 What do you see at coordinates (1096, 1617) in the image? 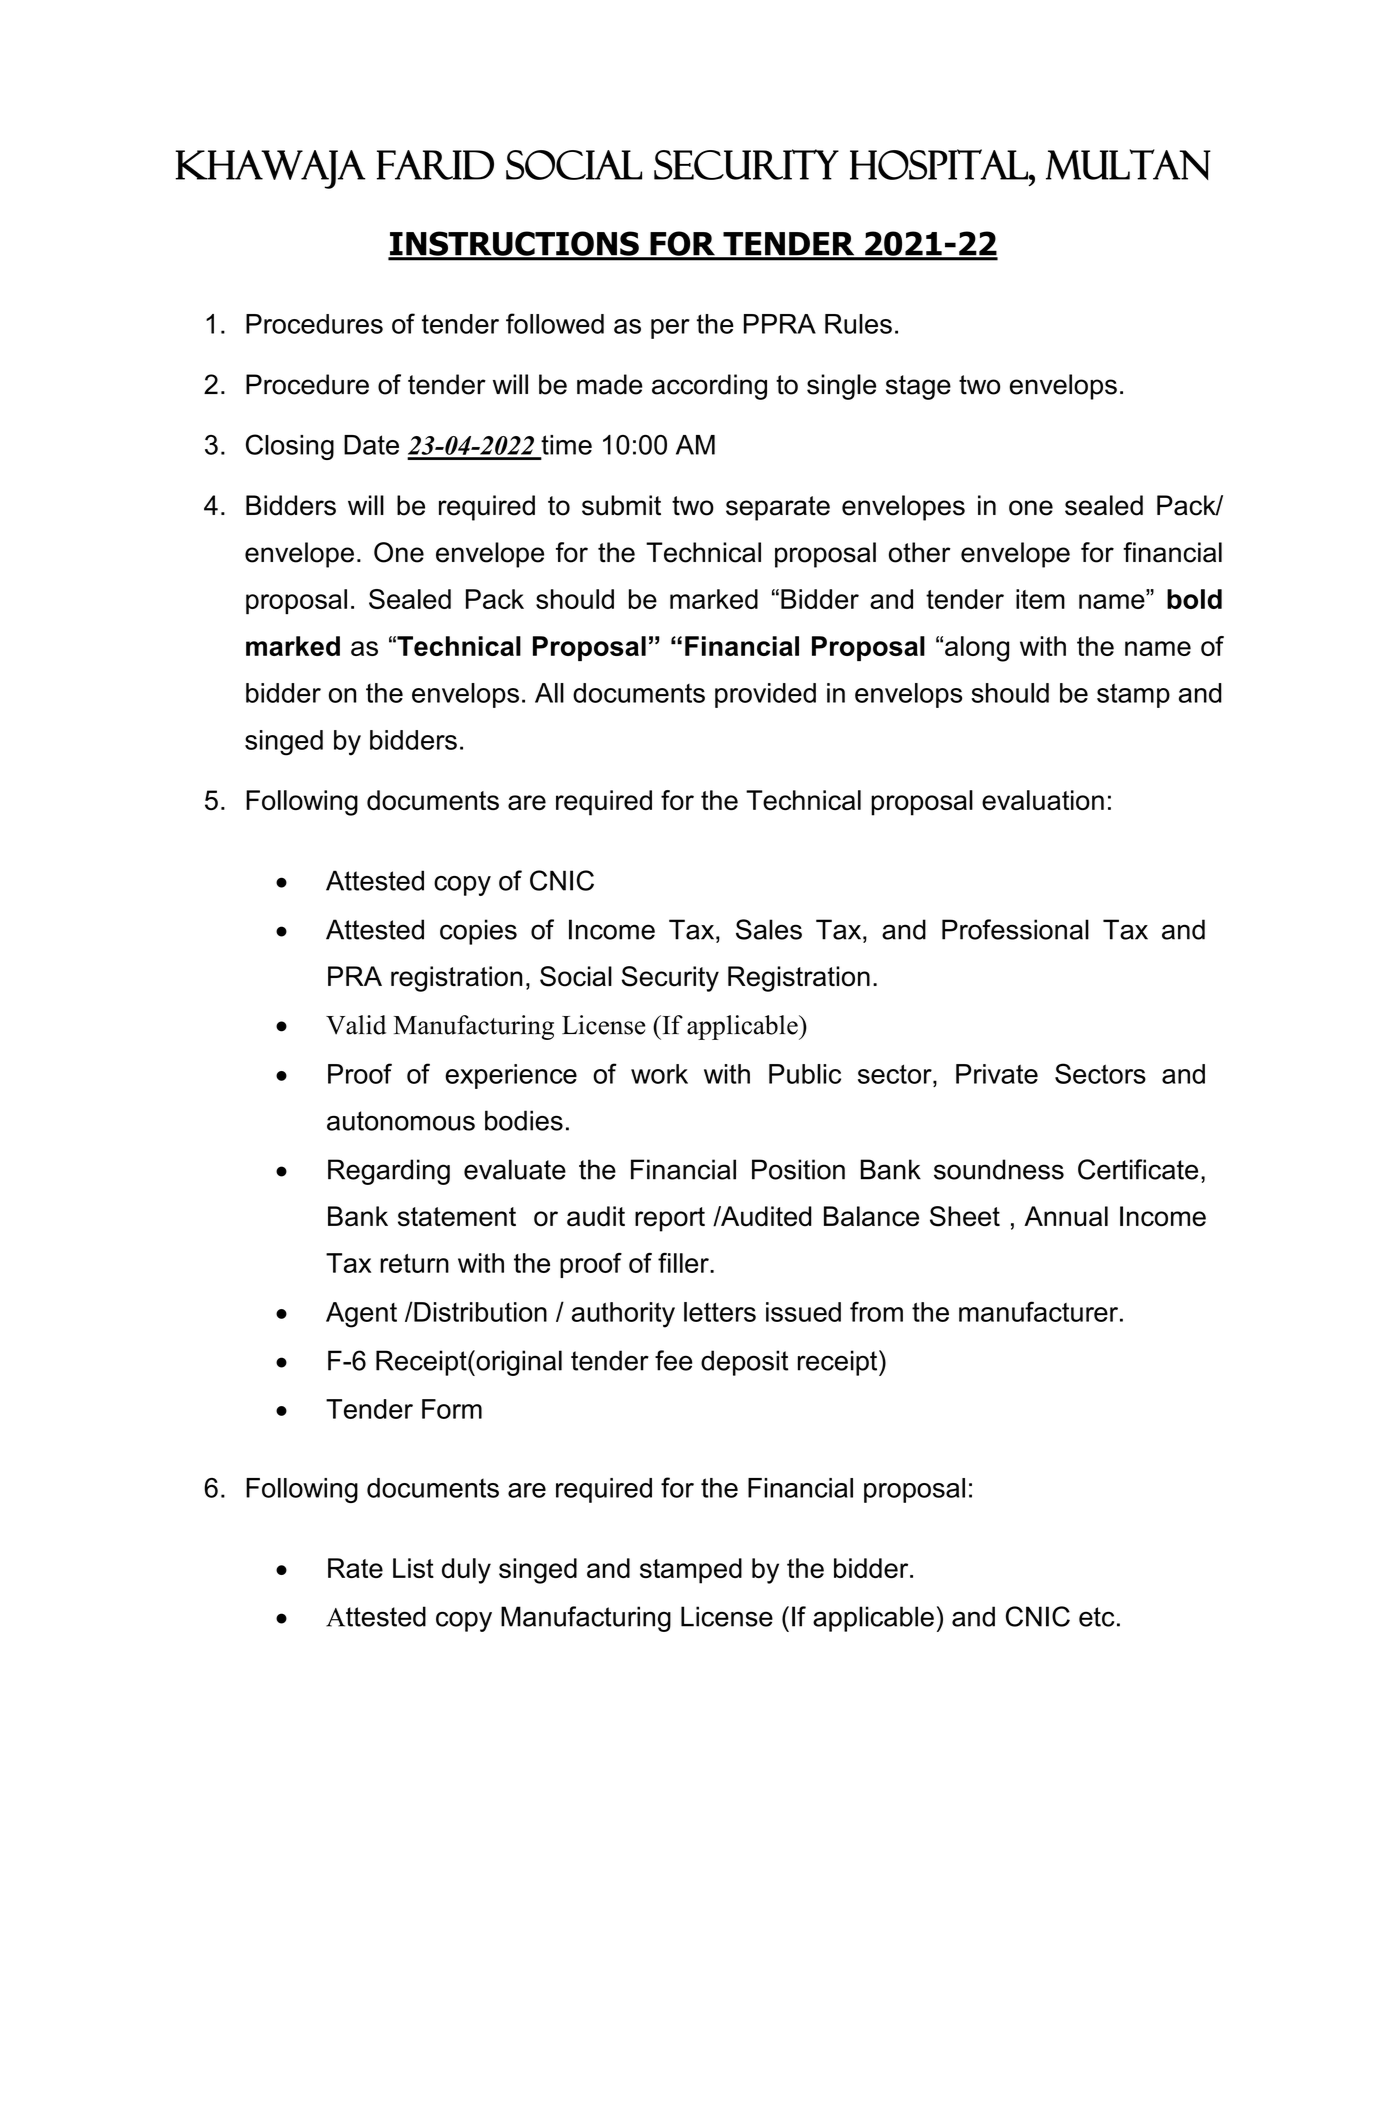
I see `etc` at bounding box center [1096, 1617].
